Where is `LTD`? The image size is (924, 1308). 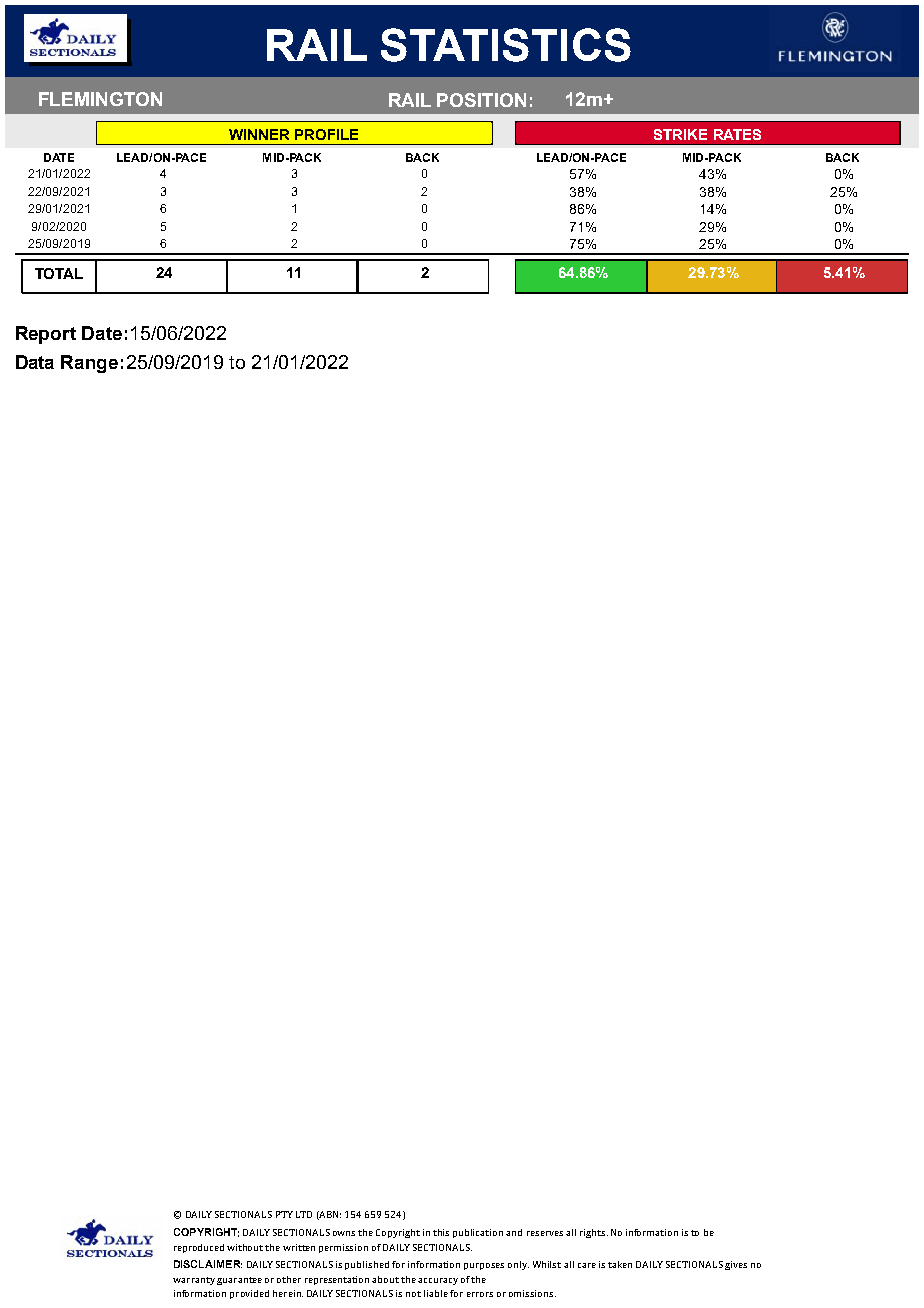 LTD is located at coordinates (304, 1214).
